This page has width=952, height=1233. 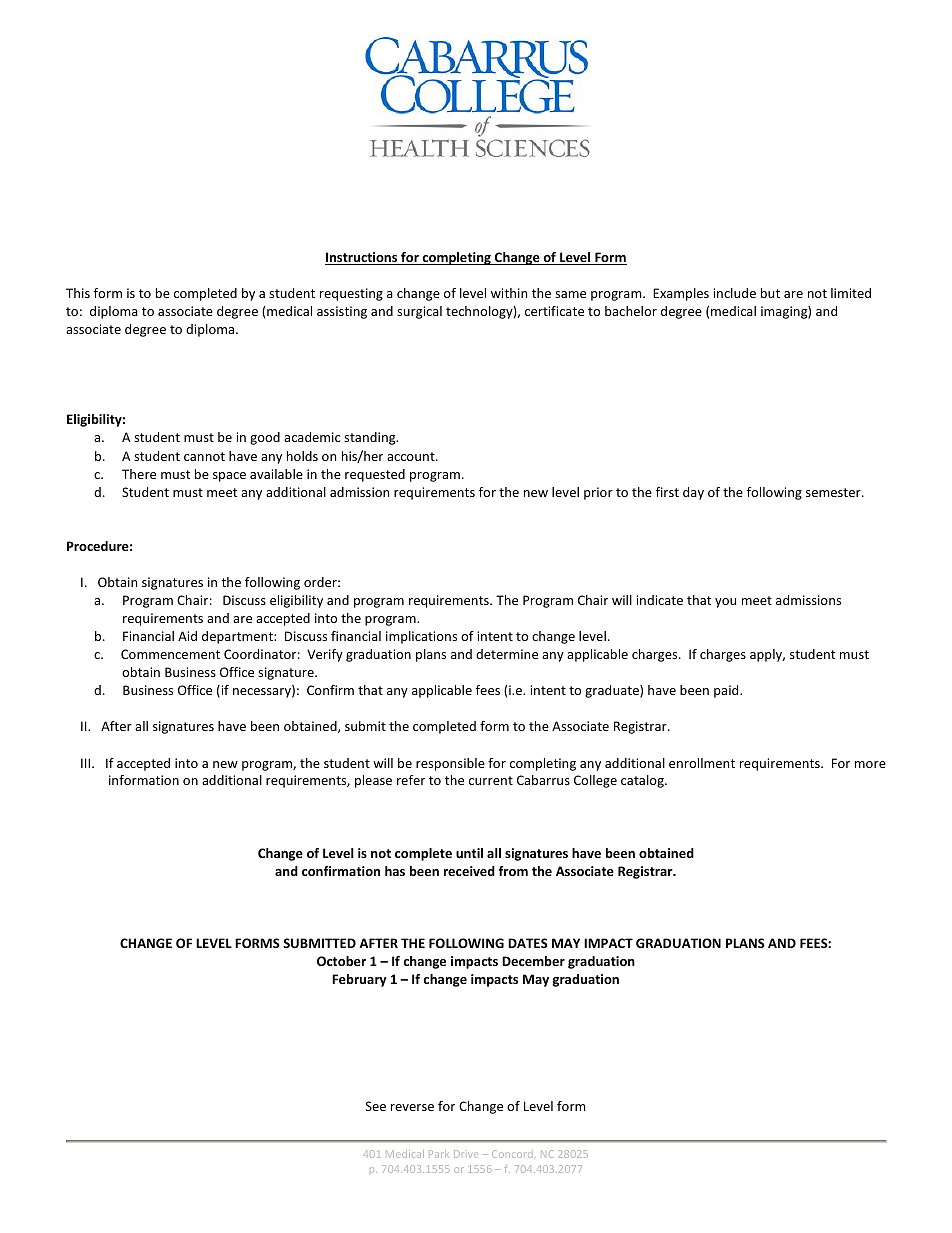 What do you see at coordinates (421, 637) in the page?
I see `implications` at bounding box center [421, 637].
